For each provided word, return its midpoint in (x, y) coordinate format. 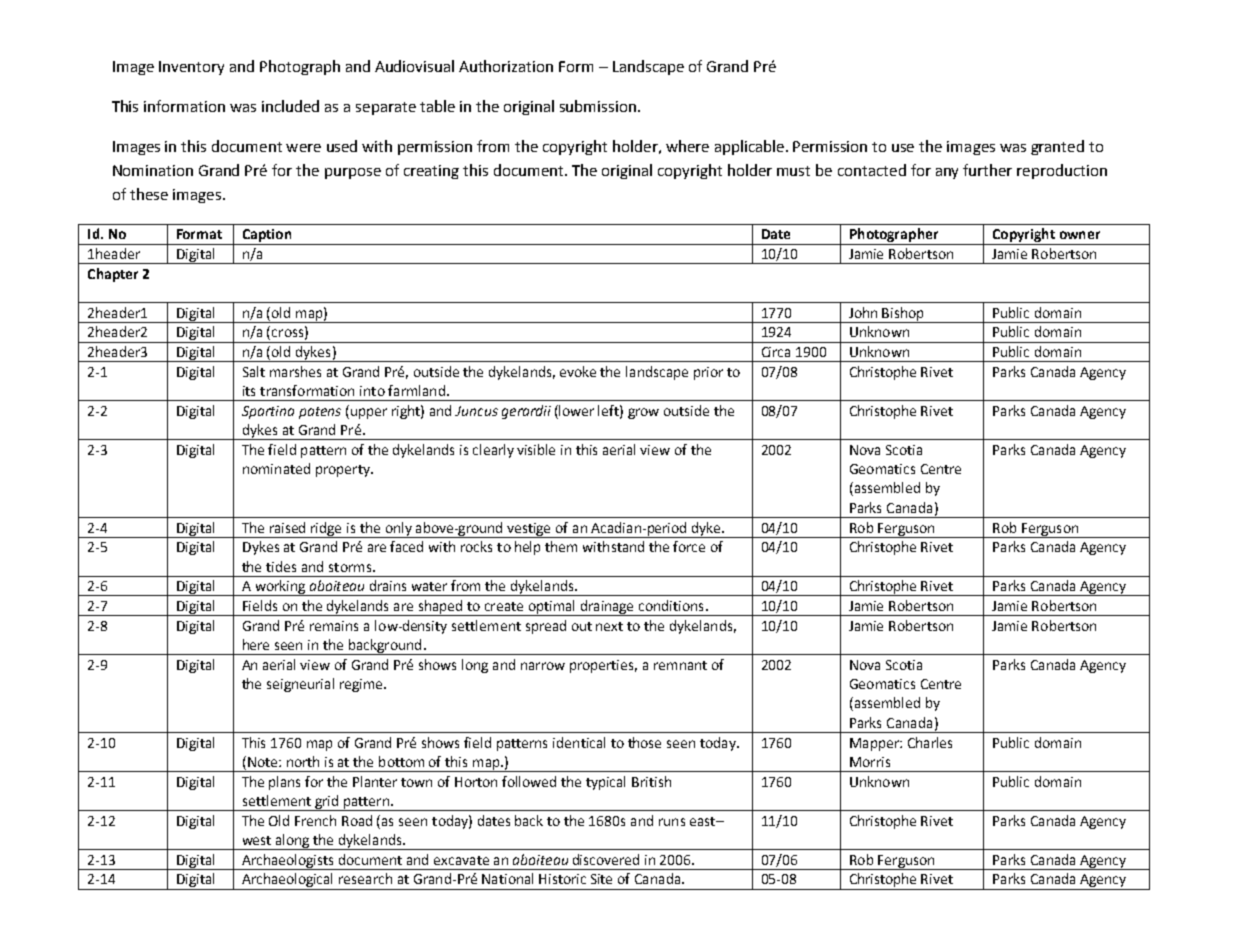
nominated (276, 468)
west (257, 840)
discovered (606, 859)
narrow (543, 666)
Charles (930, 742)
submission (599, 106)
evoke (578, 371)
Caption (267, 237)
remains (334, 626)
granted (1057, 147)
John (863, 312)
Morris (870, 762)
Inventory (191, 68)
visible (536, 449)
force (689, 546)
